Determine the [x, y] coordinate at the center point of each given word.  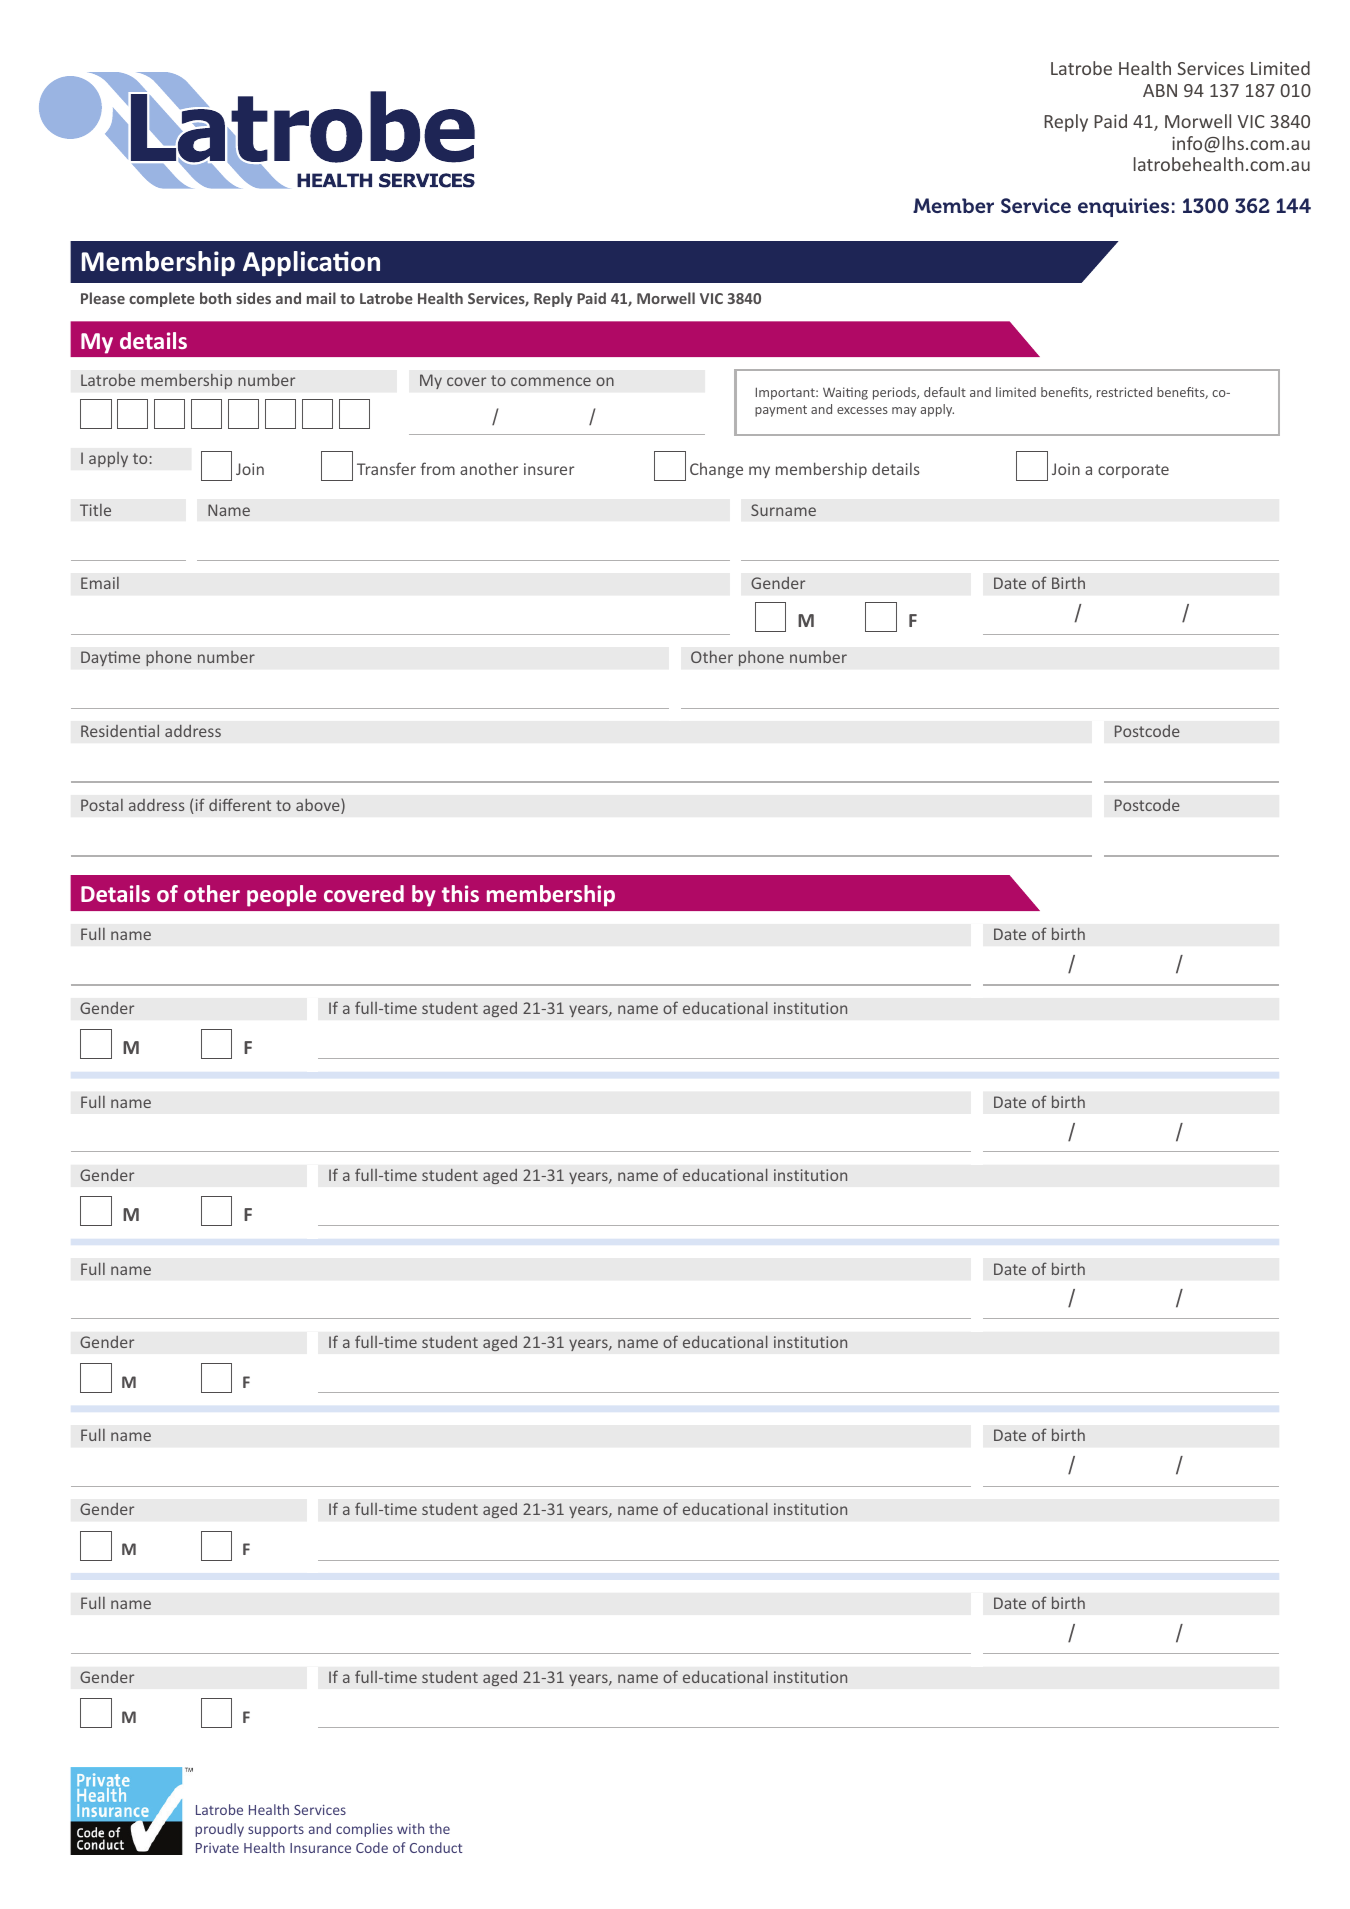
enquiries [1123, 207]
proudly [219, 1830]
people [282, 896]
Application [311, 263]
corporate [1133, 471]
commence [551, 381]
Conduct [436, 1847]
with [410, 1828]
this [460, 893]
